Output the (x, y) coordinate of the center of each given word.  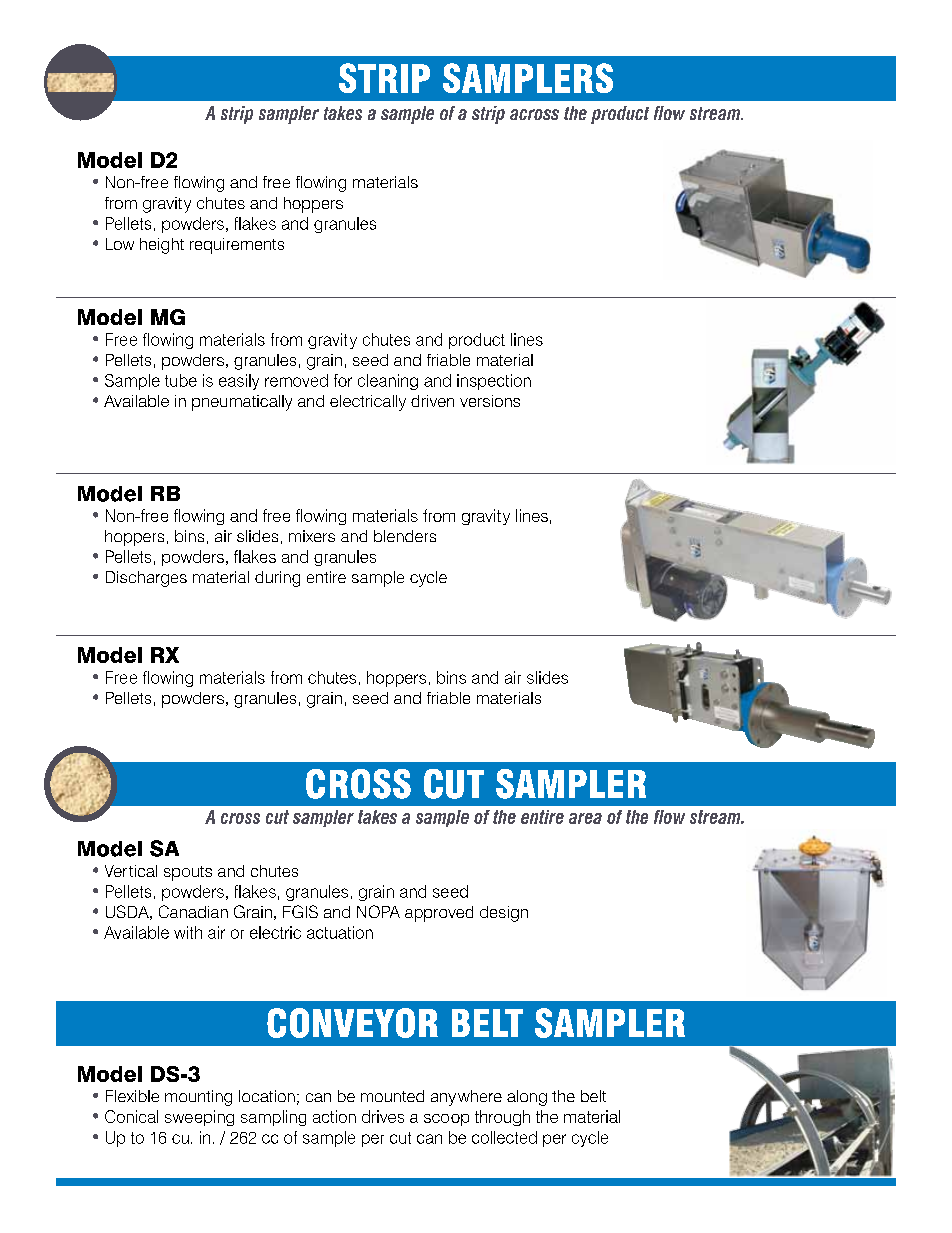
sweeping (199, 1118)
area (585, 818)
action (334, 1116)
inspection (494, 382)
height (162, 246)
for (343, 380)
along (527, 1098)
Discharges (146, 579)
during (277, 579)
